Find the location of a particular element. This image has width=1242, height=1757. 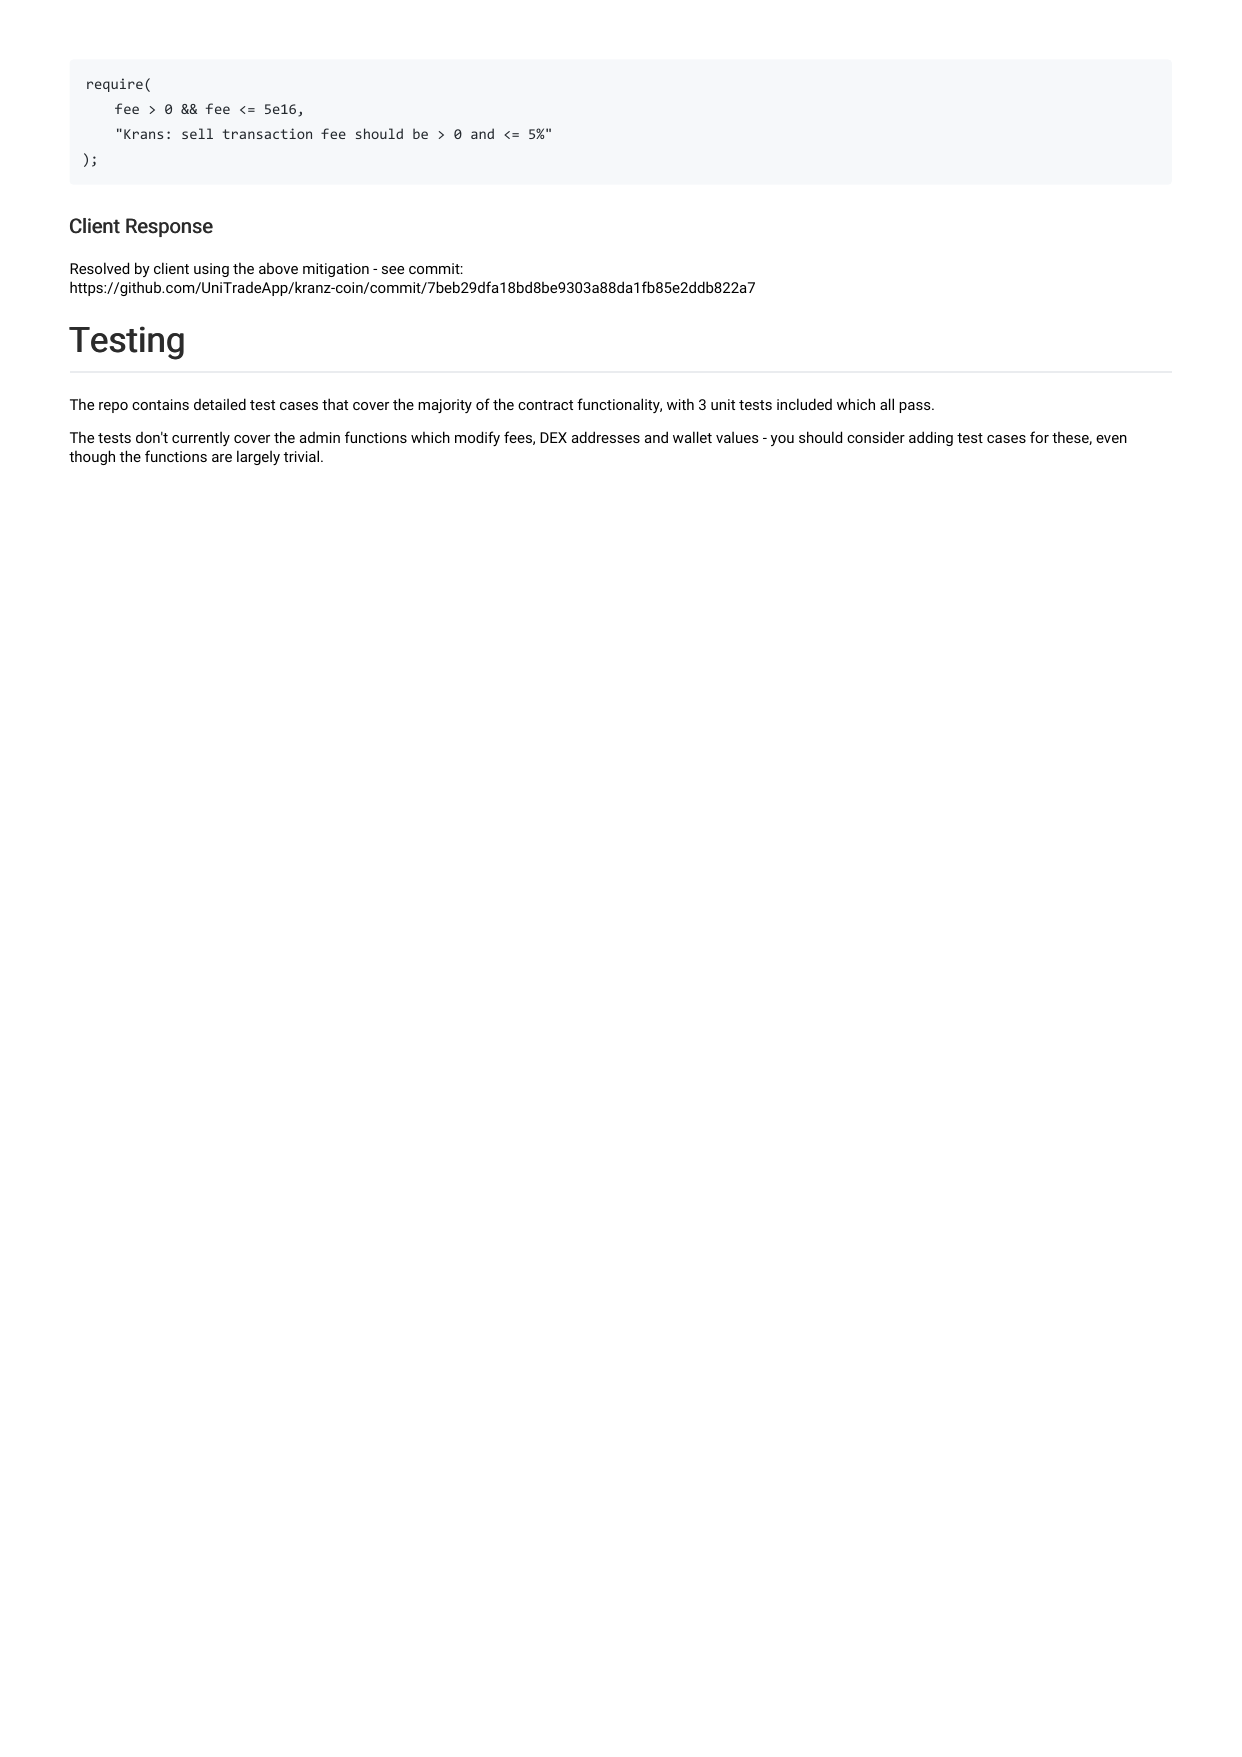

see is located at coordinates (393, 270).
